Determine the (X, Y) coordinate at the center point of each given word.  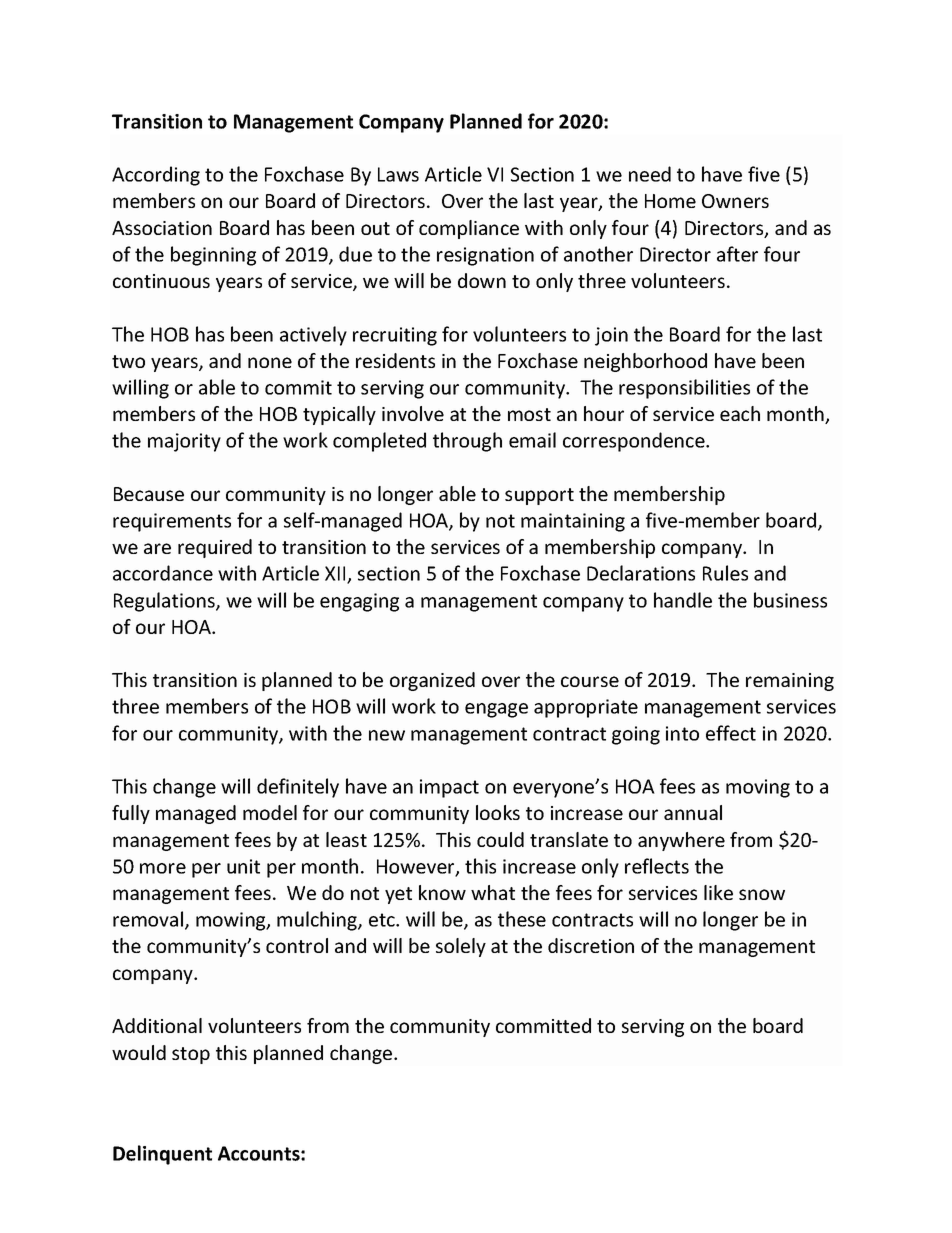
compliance (469, 229)
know (442, 892)
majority (184, 442)
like (718, 892)
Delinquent (162, 1155)
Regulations (165, 602)
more (163, 868)
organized (432, 681)
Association (162, 228)
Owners (735, 201)
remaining (790, 682)
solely (461, 947)
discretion (591, 945)
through (467, 442)
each (740, 413)
